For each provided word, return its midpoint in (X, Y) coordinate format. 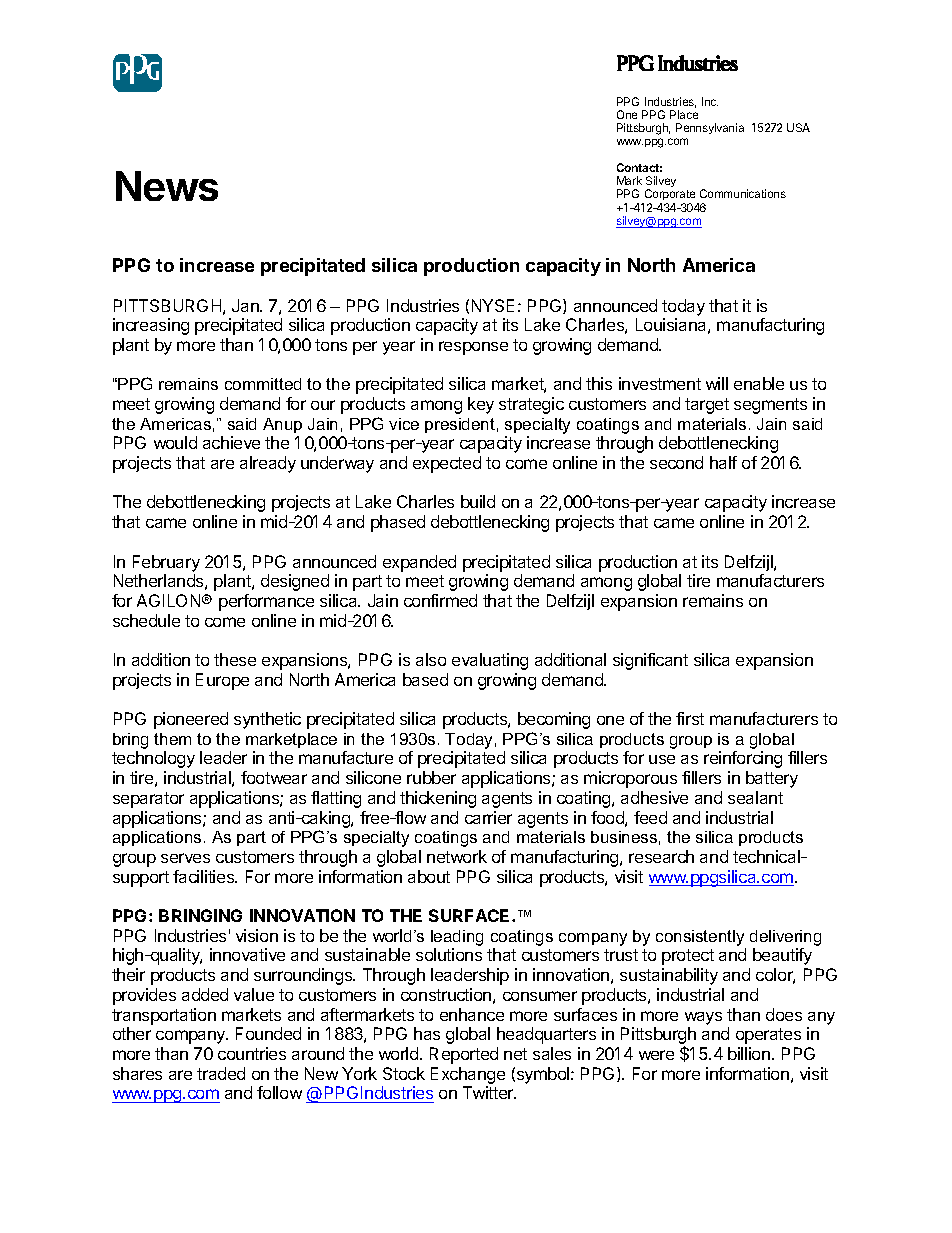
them (172, 739)
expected (447, 464)
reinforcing (743, 759)
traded (221, 1073)
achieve (231, 442)
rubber (431, 777)
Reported (464, 1055)
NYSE (493, 305)
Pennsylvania (710, 128)
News (167, 186)
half (723, 462)
